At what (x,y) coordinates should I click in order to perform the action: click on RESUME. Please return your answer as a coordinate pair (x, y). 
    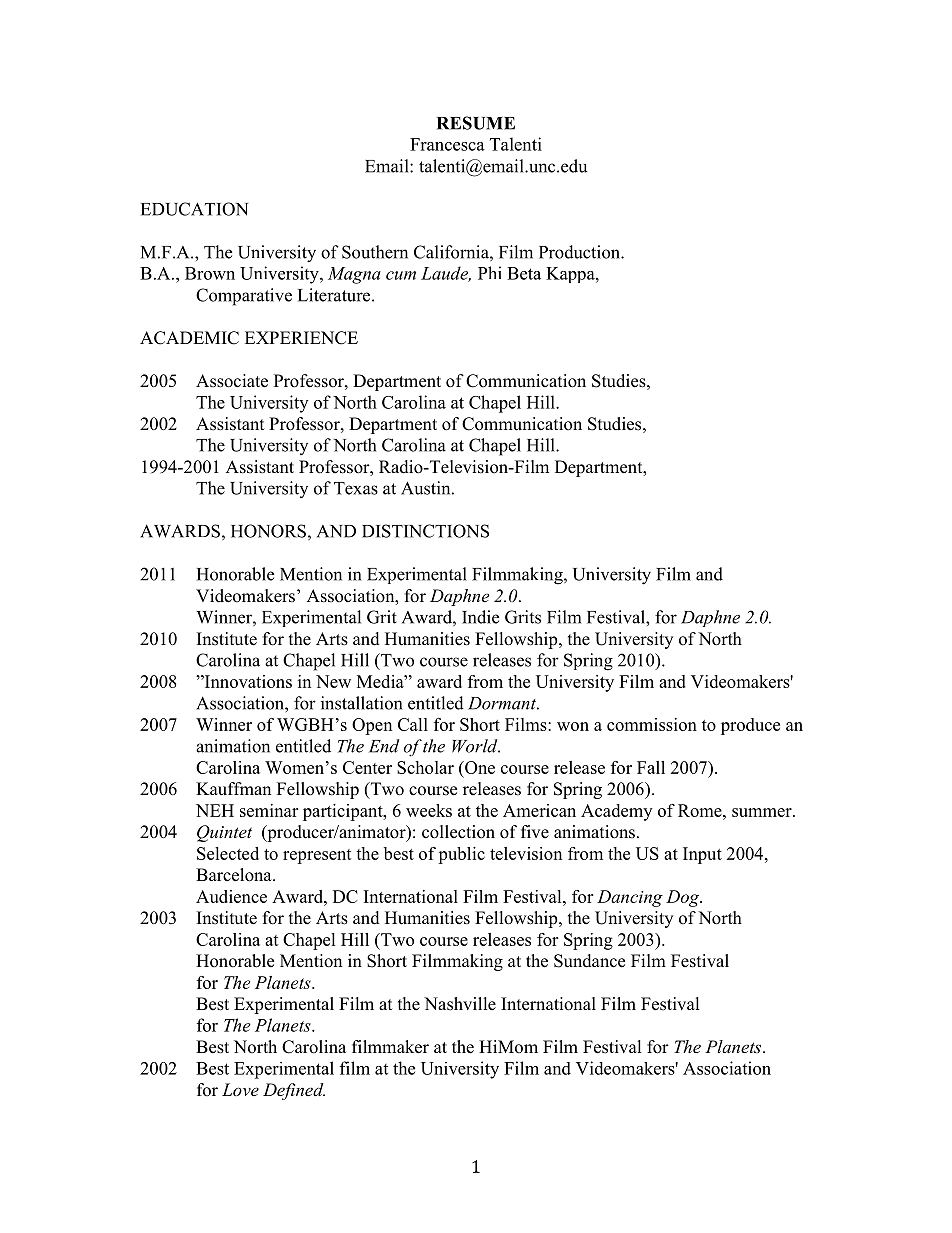
    Looking at the image, I should click on (476, 123).
